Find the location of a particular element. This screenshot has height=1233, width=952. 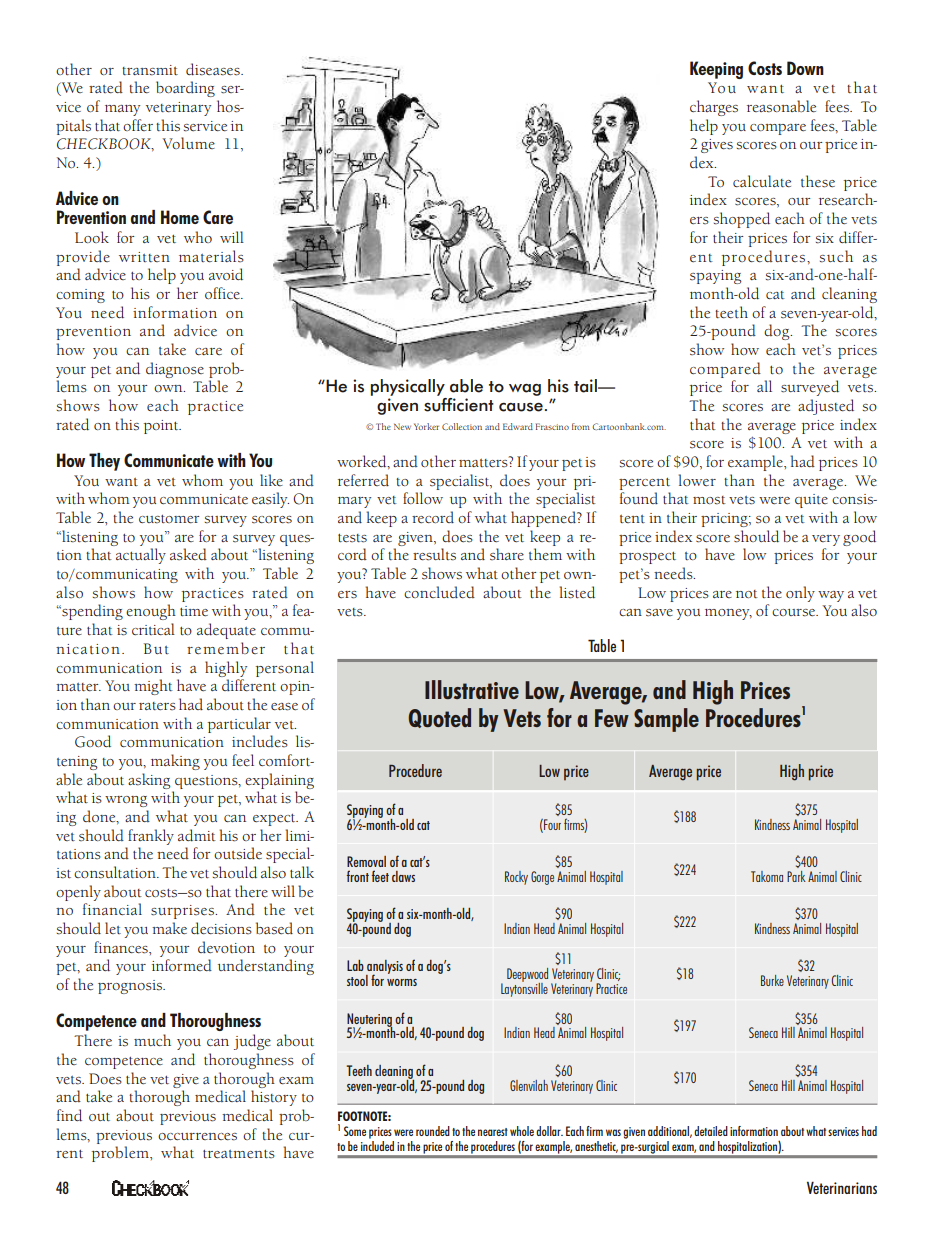

prises is located at coordinates (194, 912).
